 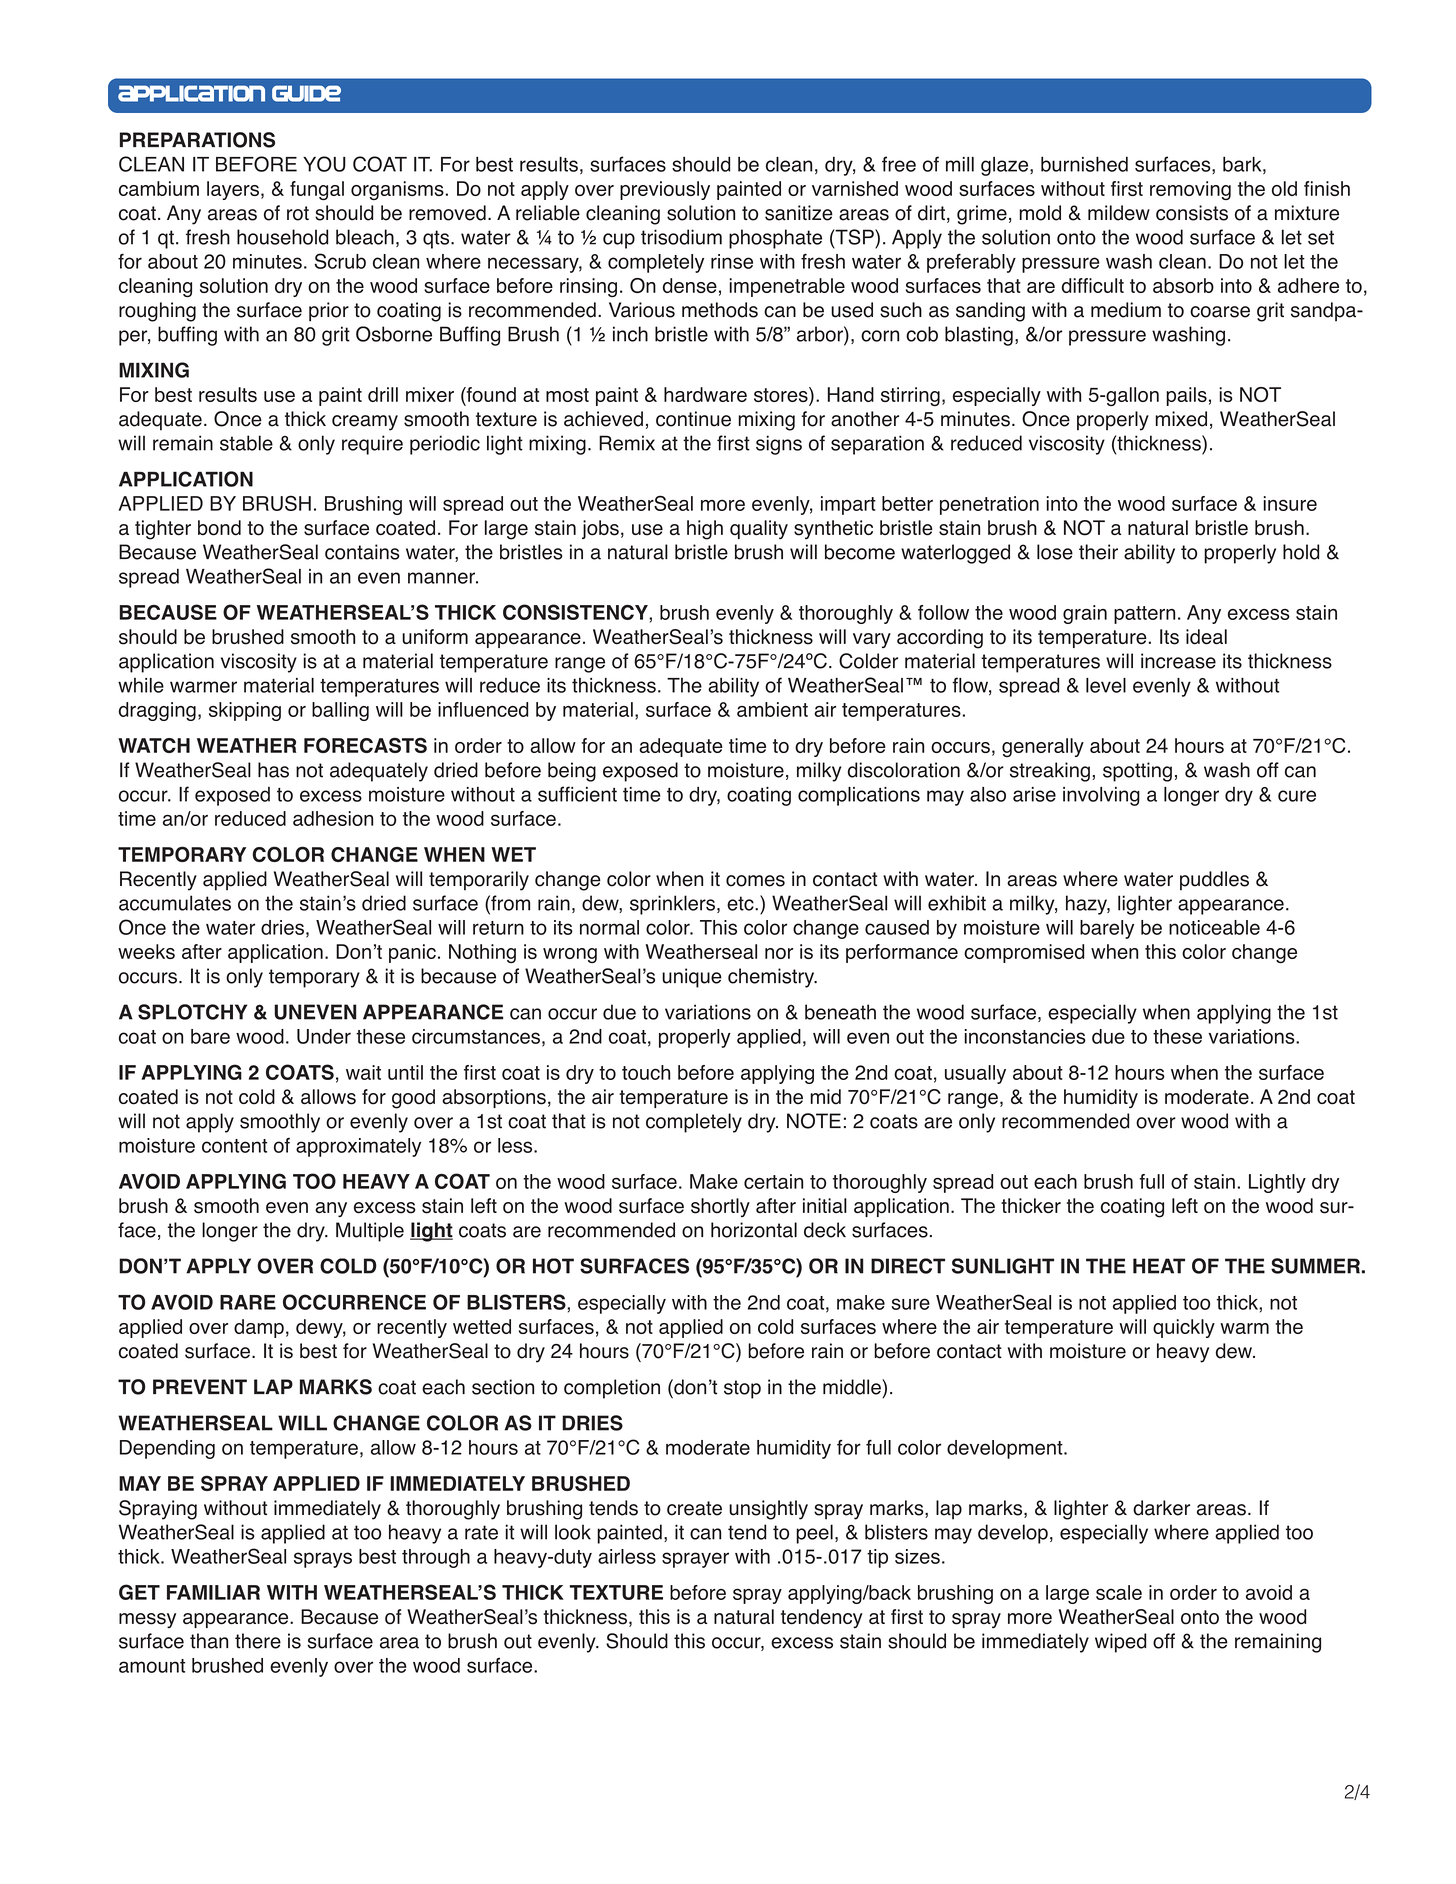 What do you see at coordinates (1206, 637) in the screenshot?
I see `ideal` at bounding box center [1206, 637].
